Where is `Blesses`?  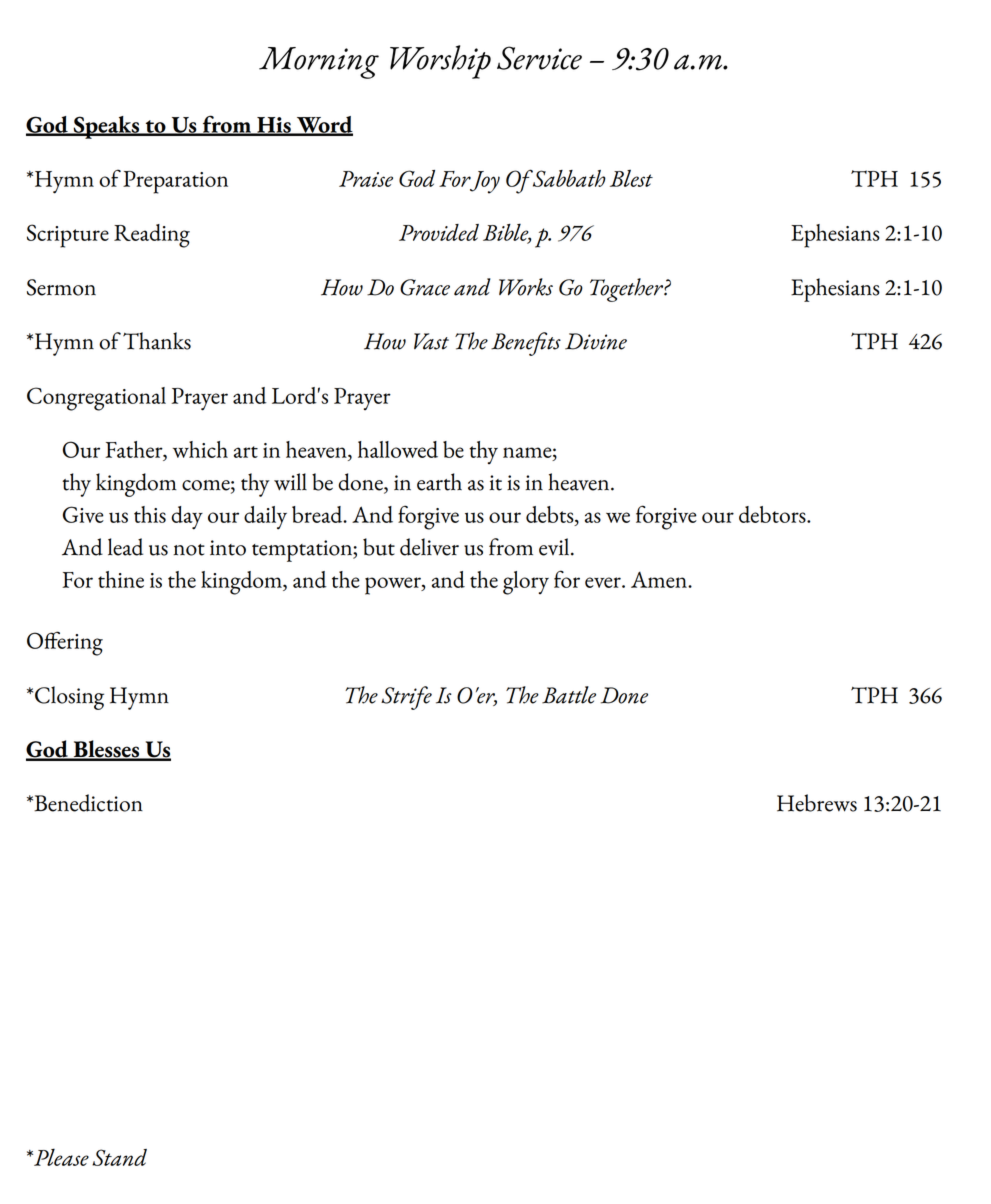 Blesses is located at coordinates (106, 750).
